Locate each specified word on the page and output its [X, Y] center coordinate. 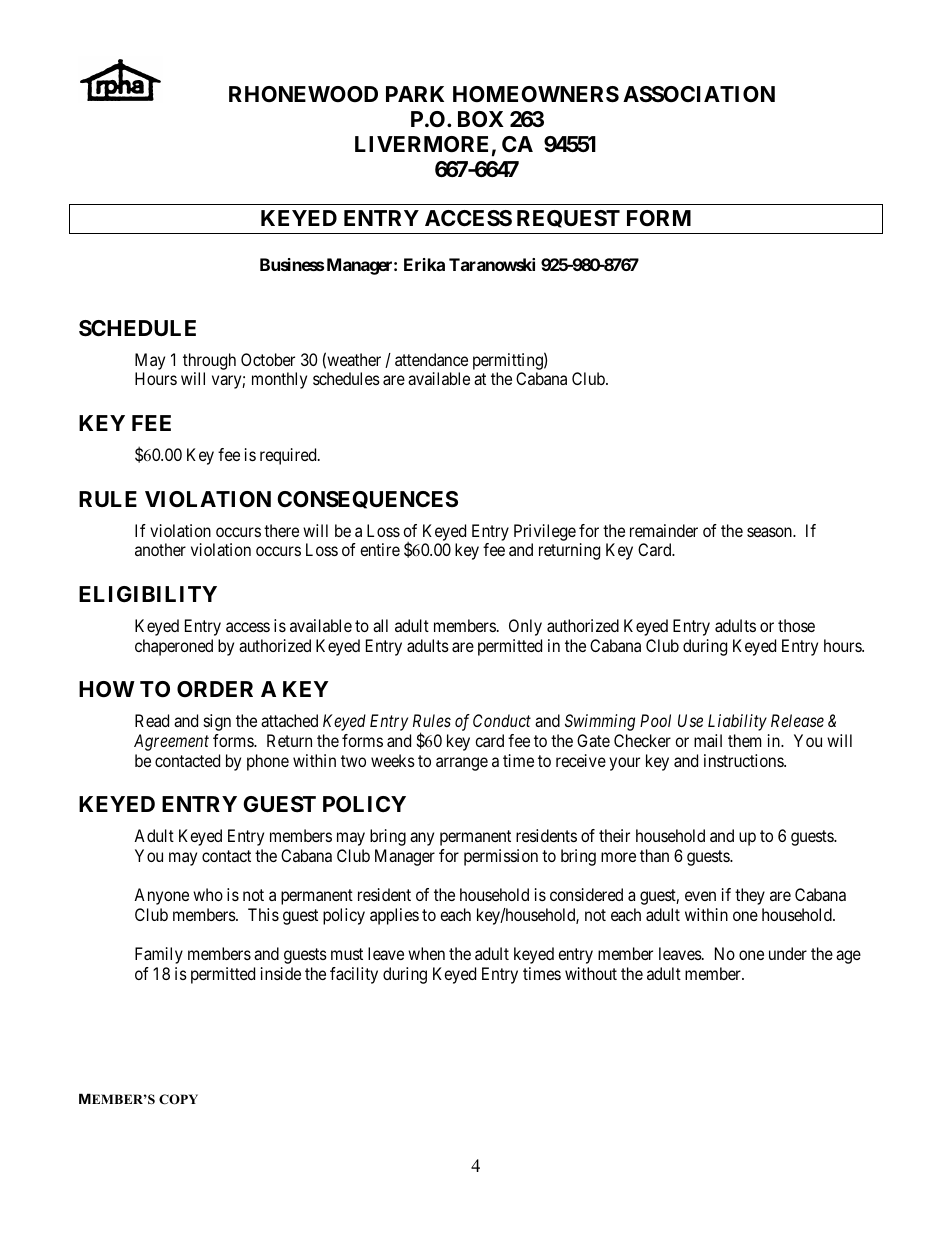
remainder [664, 530]
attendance [431, 359]
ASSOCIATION [699, 94]
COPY [178, 1099]
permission [501, 857]
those [796, 625]
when [426, 953]
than [654, 855]
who [208, 894]
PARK [415, 94]
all [380, 625]
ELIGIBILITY [148, 594]
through [209, 363]
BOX [481, 119]
